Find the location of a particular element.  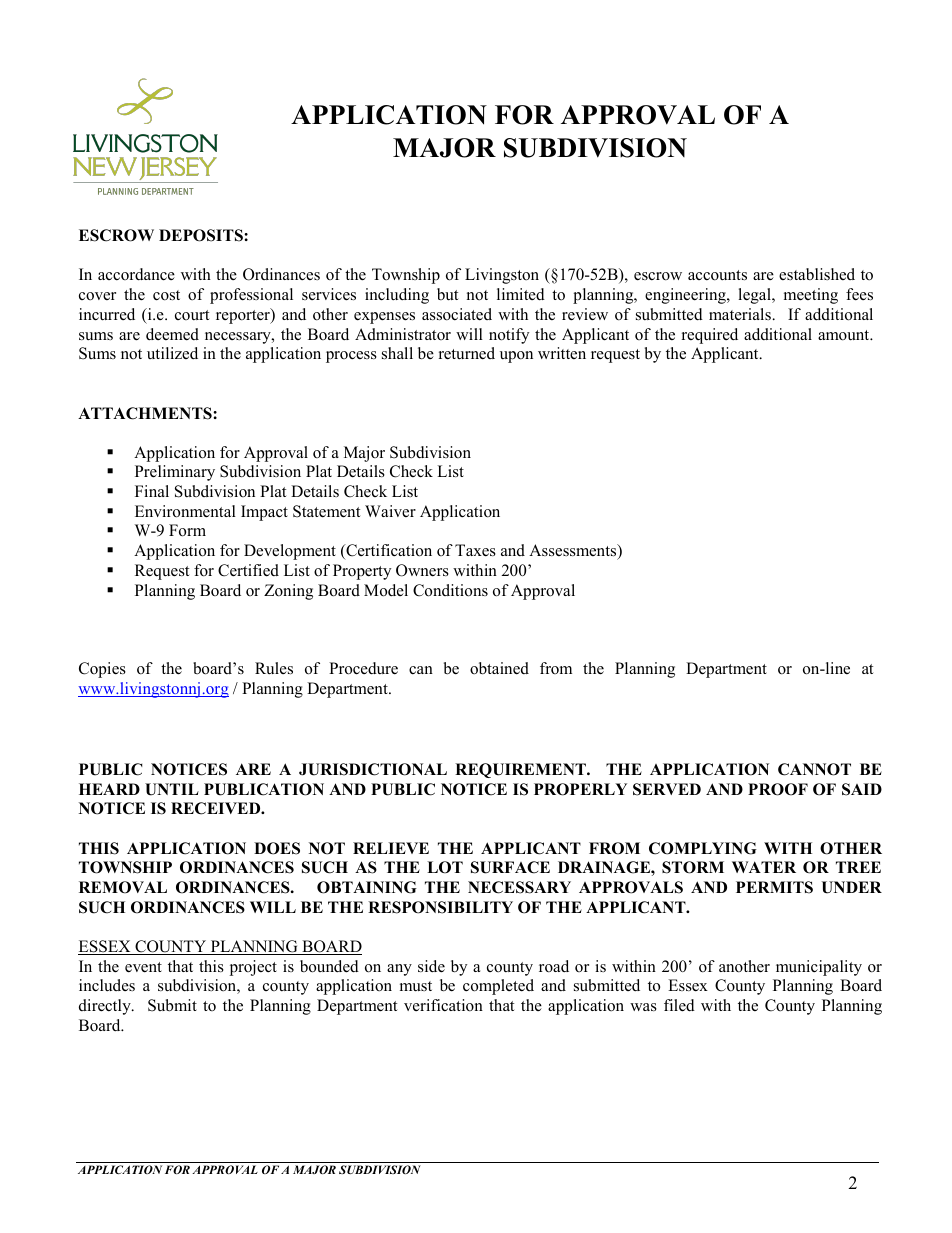

Conditions is located at coordinates (450, 590).
